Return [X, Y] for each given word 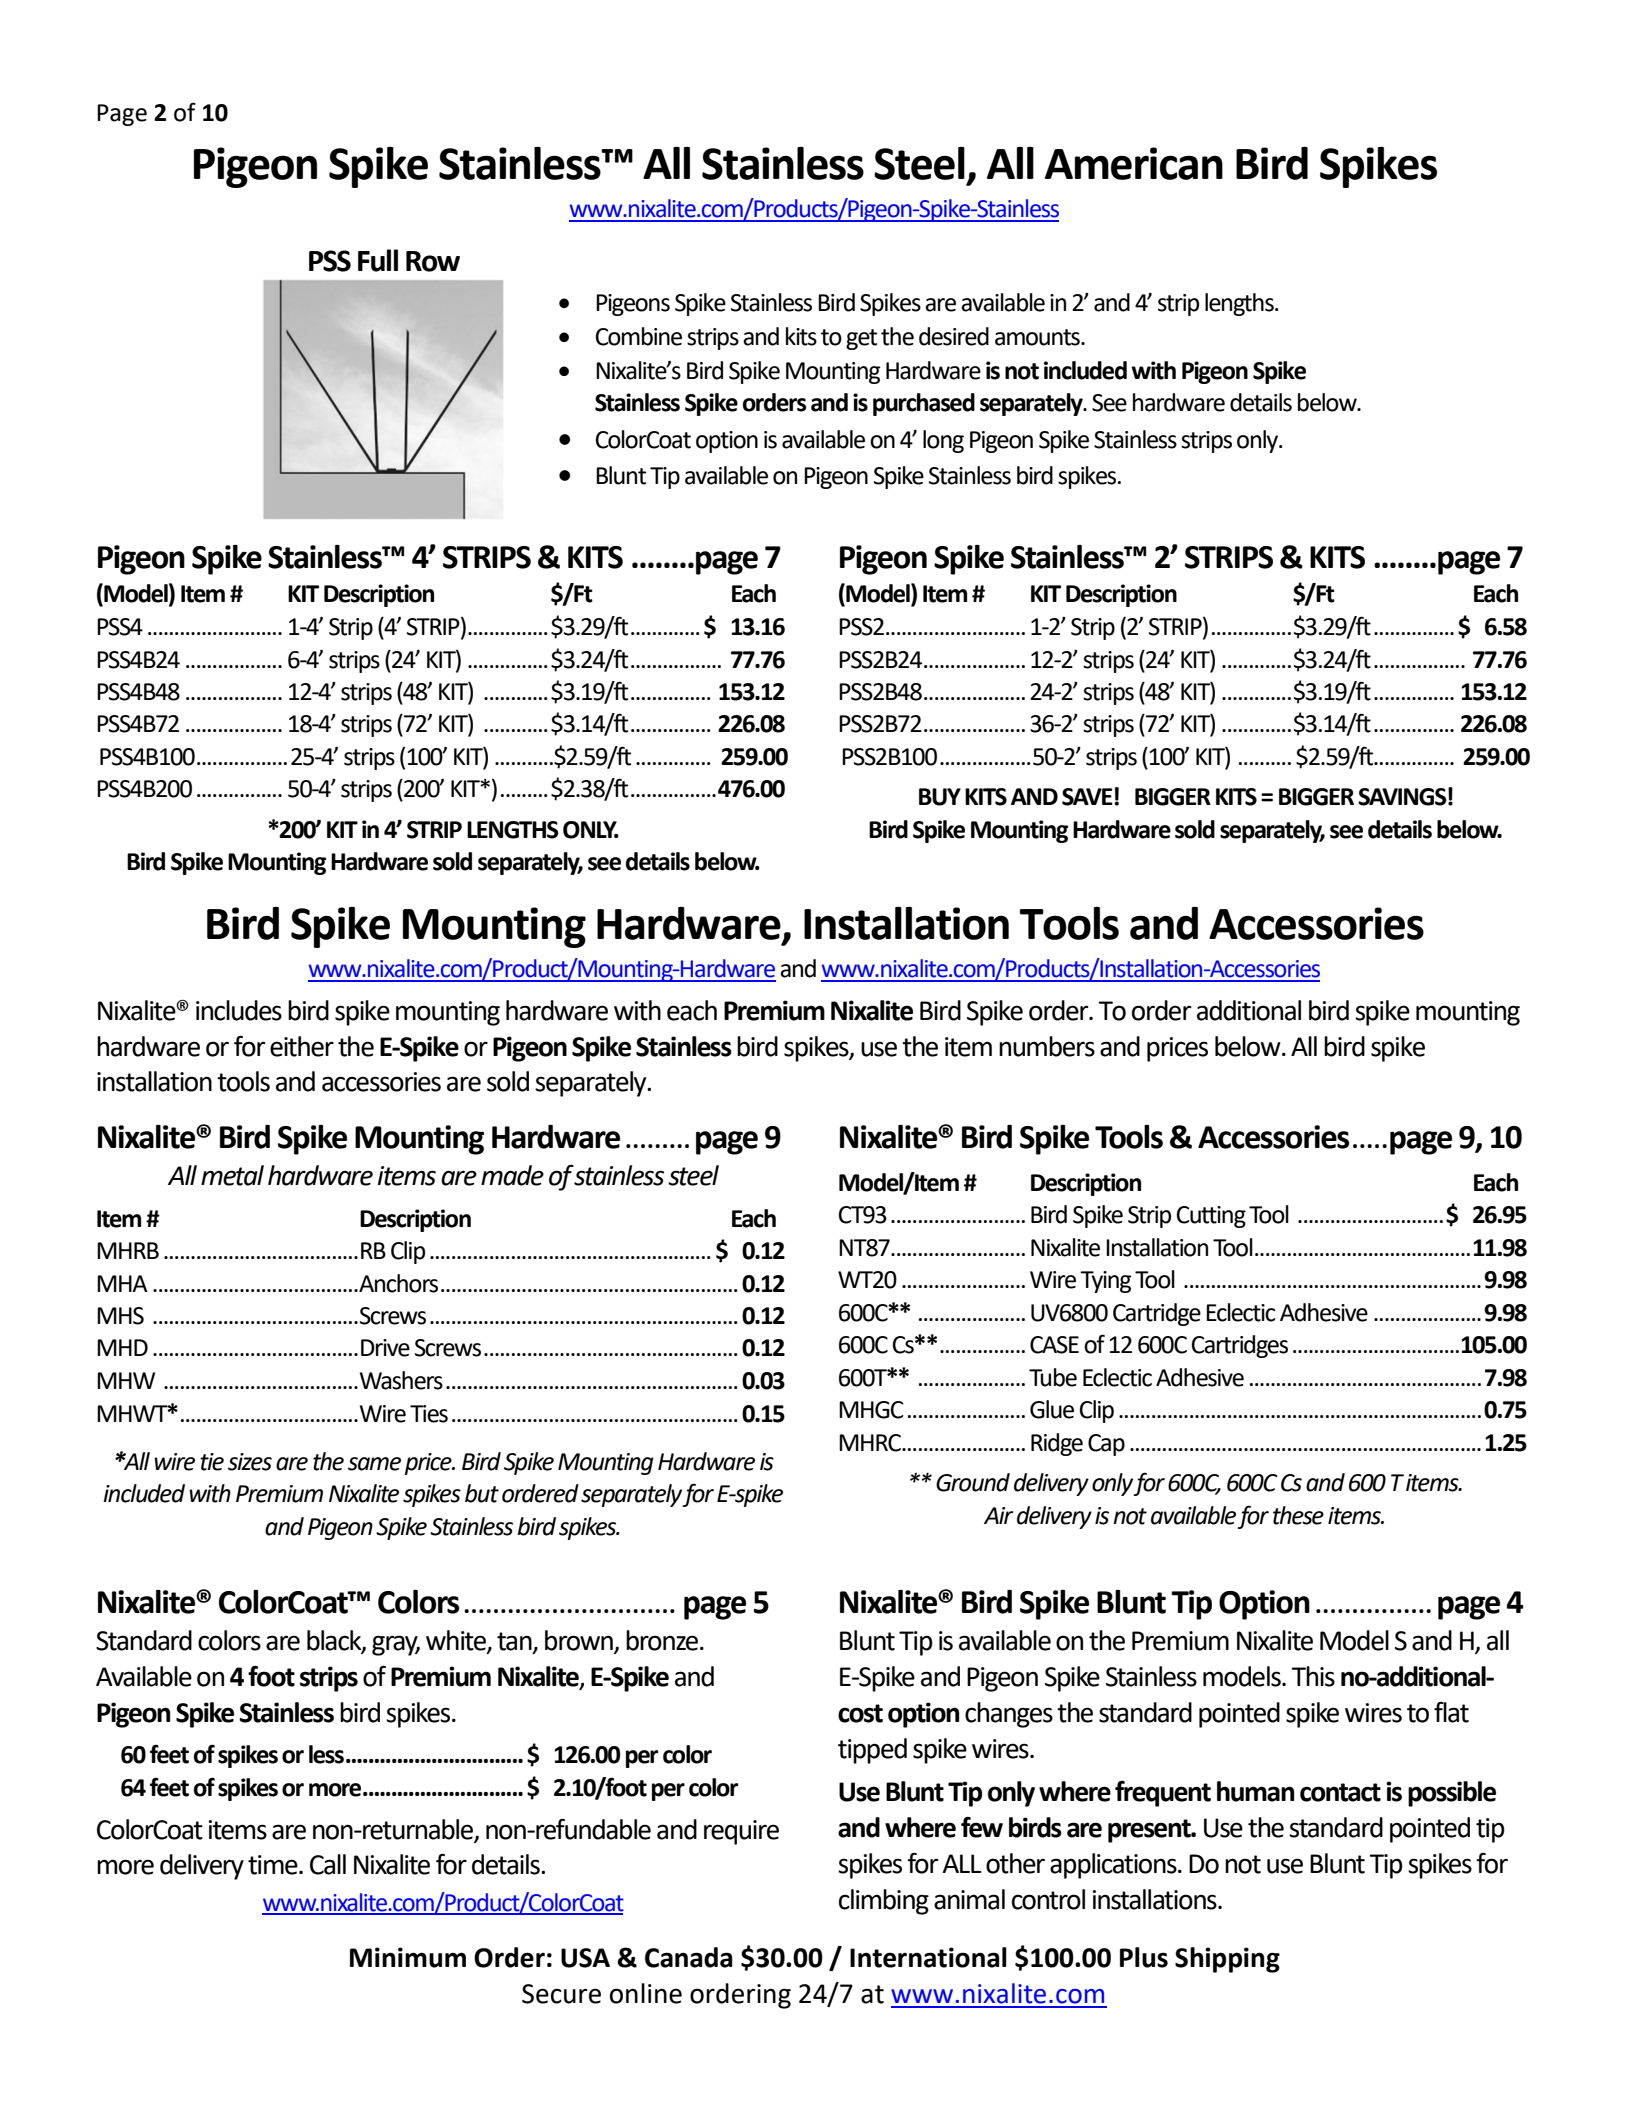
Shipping [1227, 1960]
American [1134, 163]
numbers [1047, 1046]
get [861, 339]
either [302, 1046]
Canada [689, 1957]
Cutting [1211, 1217]
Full [378, 260]
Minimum [408, 1957]
